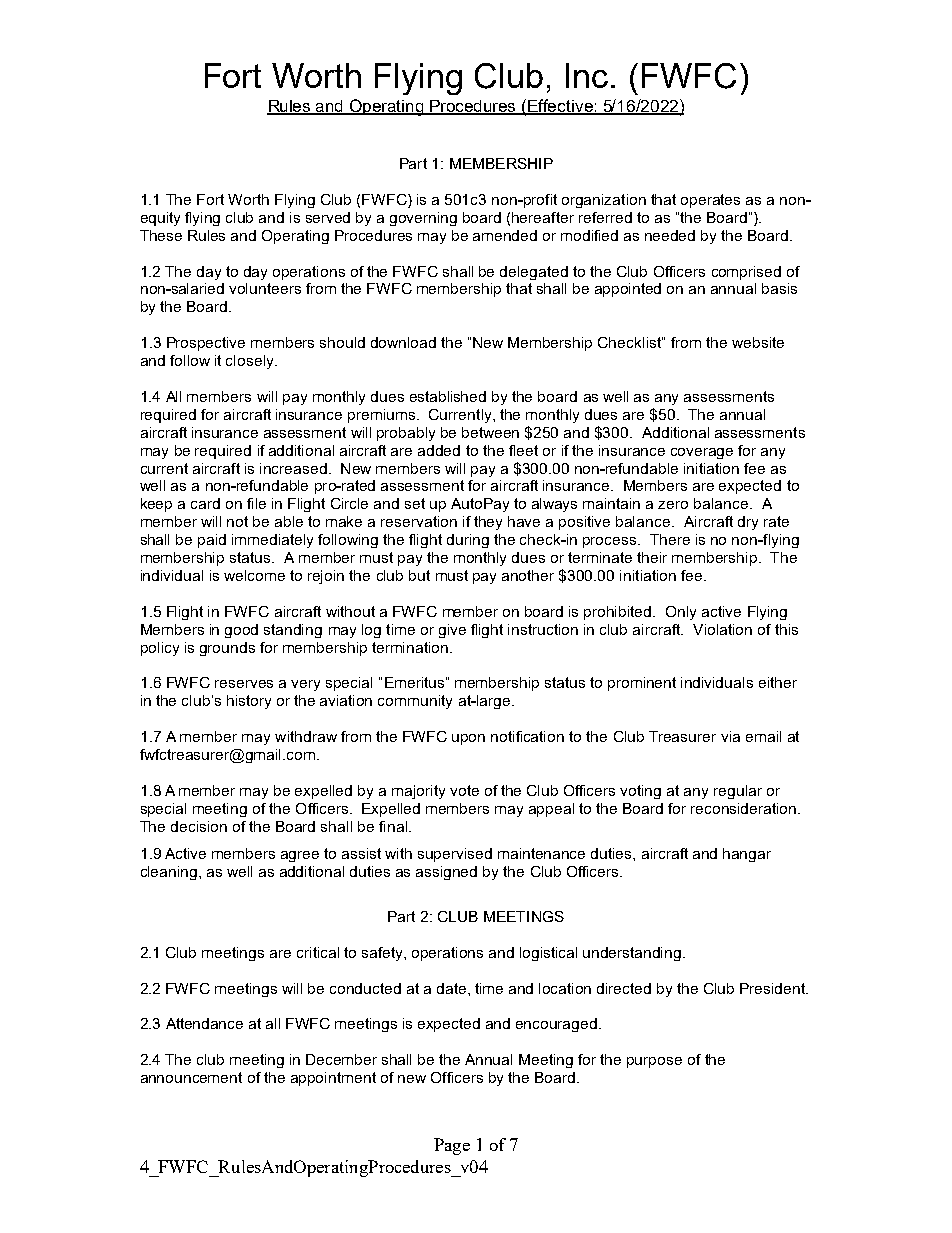 The height and width of the page is (1233, 952). What do you see at coordinates (670, 235) in the page?
I see `needed` at bounding box center [670, 235].
